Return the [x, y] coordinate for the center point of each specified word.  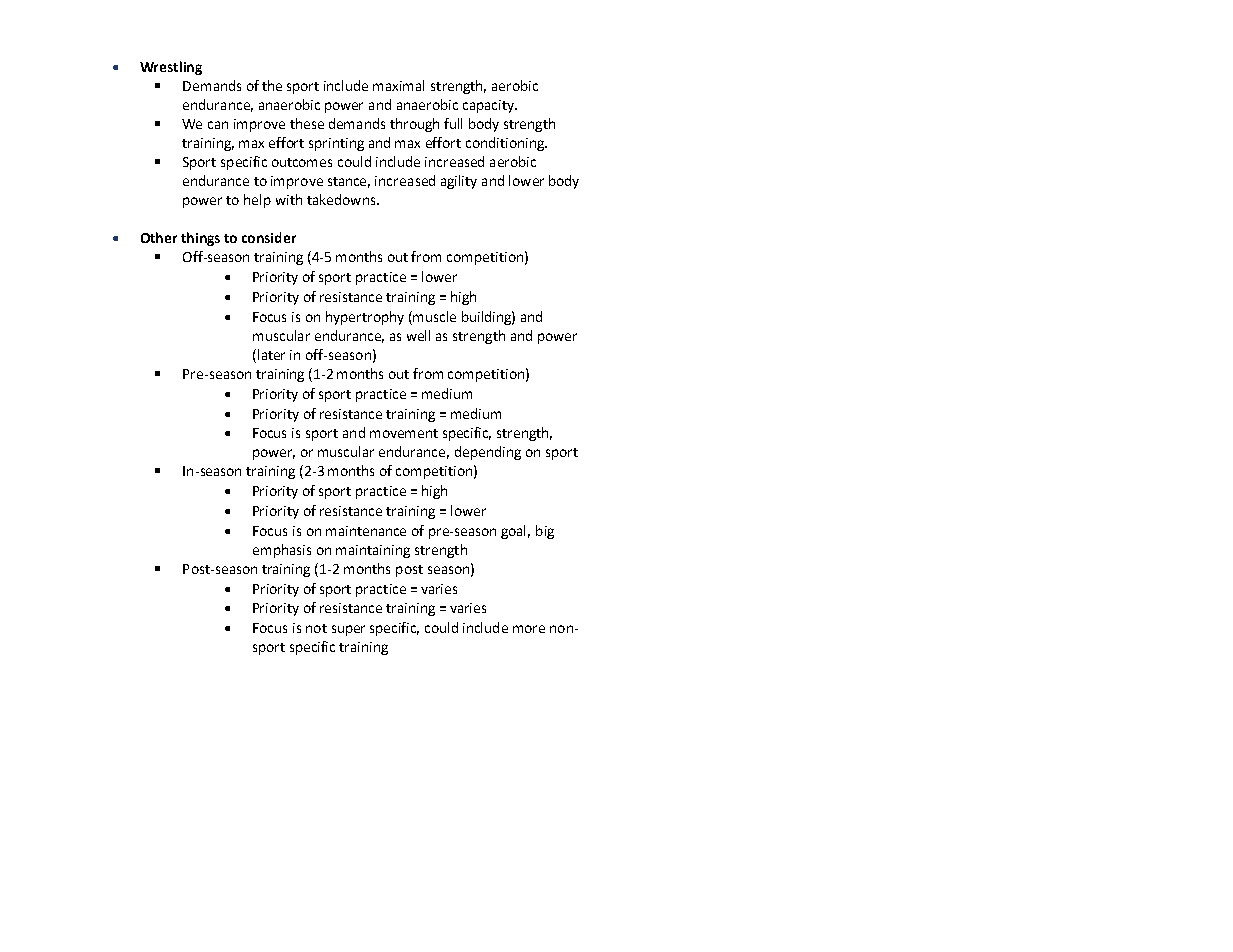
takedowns [342, 199]
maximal [398, 85]
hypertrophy [365, 318]
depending [488, 453]
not [316, 628]
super [348, 630]
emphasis [282, 551]
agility [459, 182]
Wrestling [171, 68]
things [200, 239]
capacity [489, 106]
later [271, 354]
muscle [433, 316]
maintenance [366, 531]
